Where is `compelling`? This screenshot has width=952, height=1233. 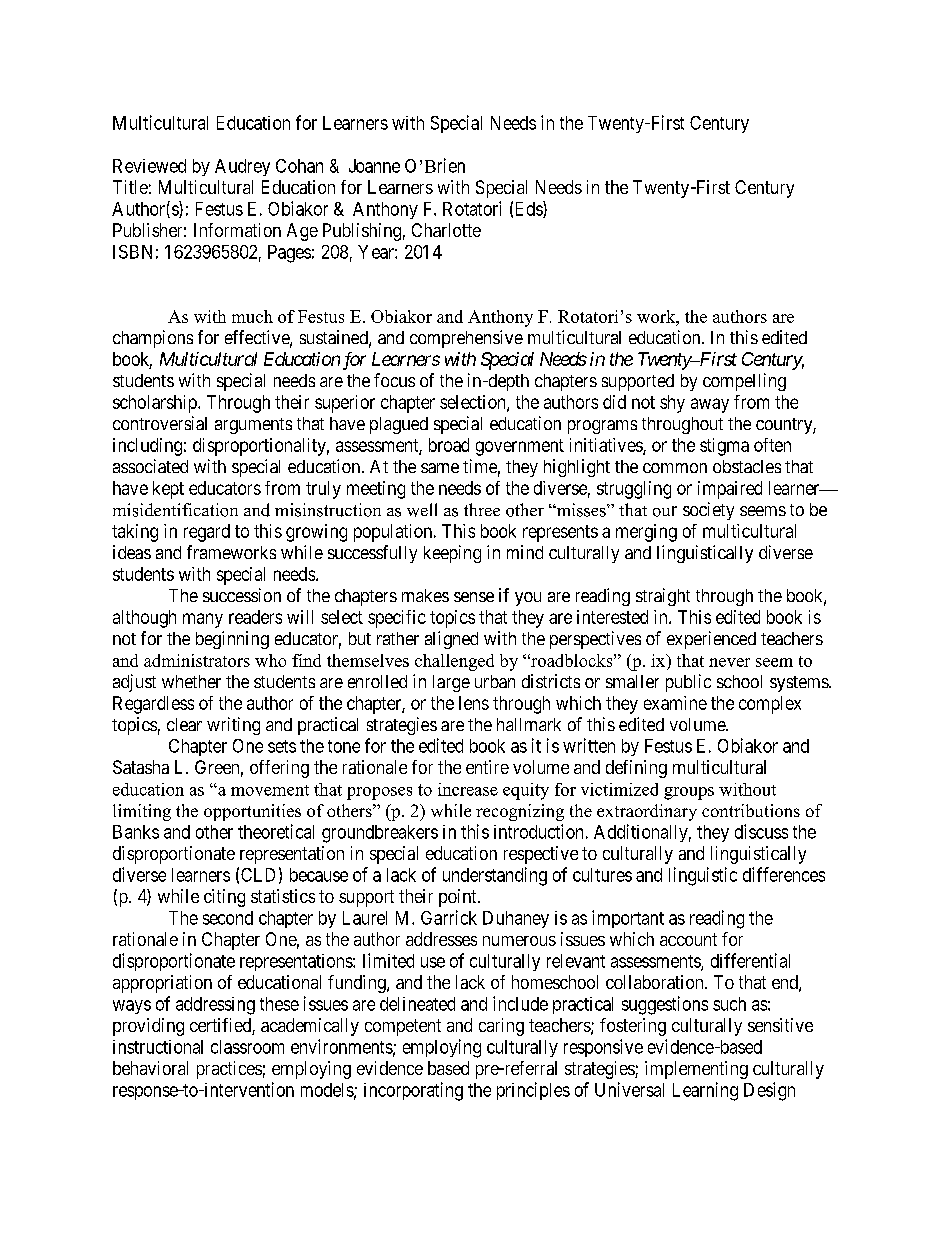 compelling is located at coordinates (744, 382).
